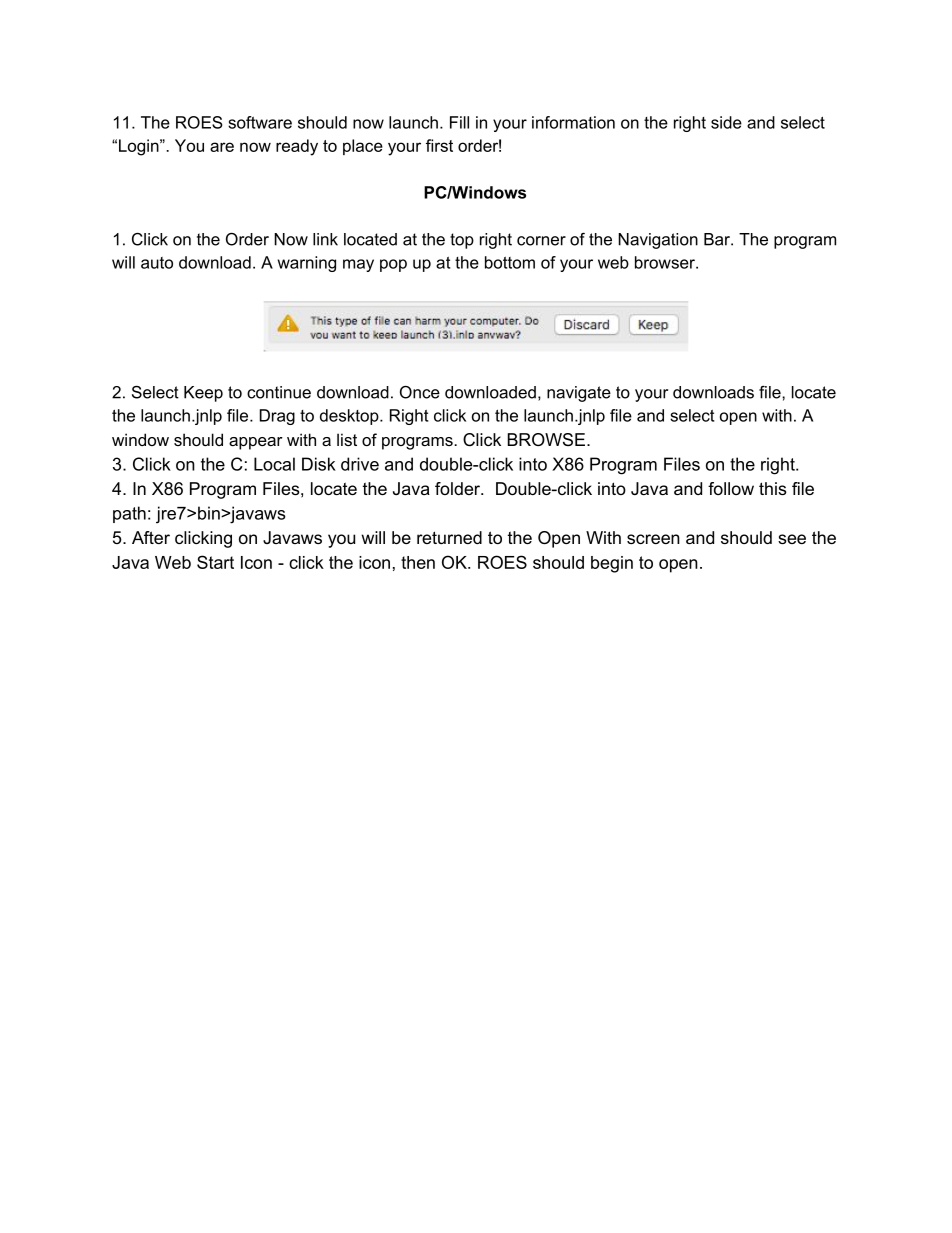  What do you see at coordinates (203, 394) in the page?
I see `Keep` at bounding box center [203, 394].
